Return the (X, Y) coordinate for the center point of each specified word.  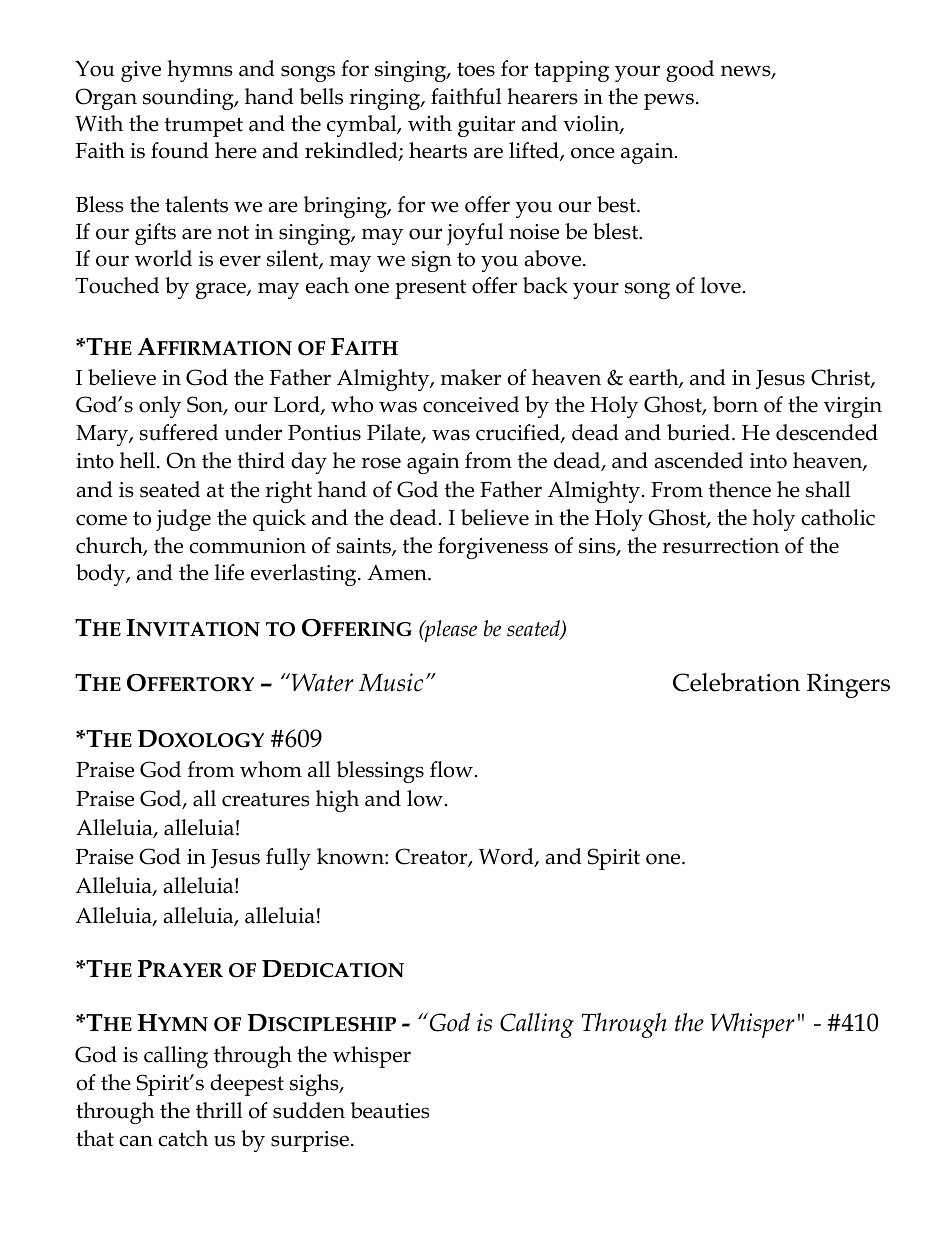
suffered (179, 432)
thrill (219, 1110)
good (690, 71)
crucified (519, 433)
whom (271, 769)
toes (476, 69)
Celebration (736, 682)
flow (451, 769)
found (180, 150)
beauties (390, 1110)
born (735, 404)
